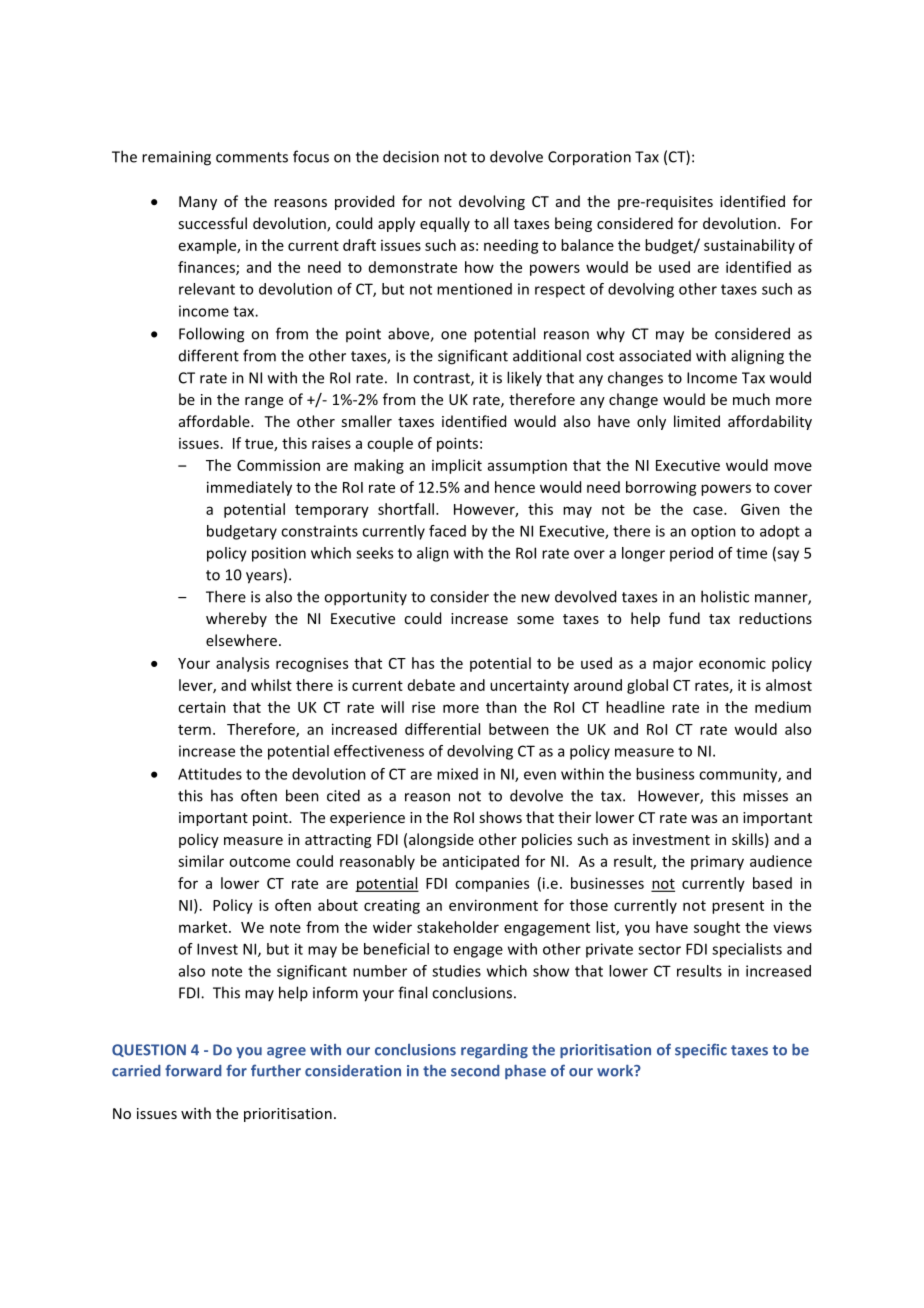  What do you see at coordinates (749, 246) in the image?
I see `sustainability` at bounding box center [749, 246].
